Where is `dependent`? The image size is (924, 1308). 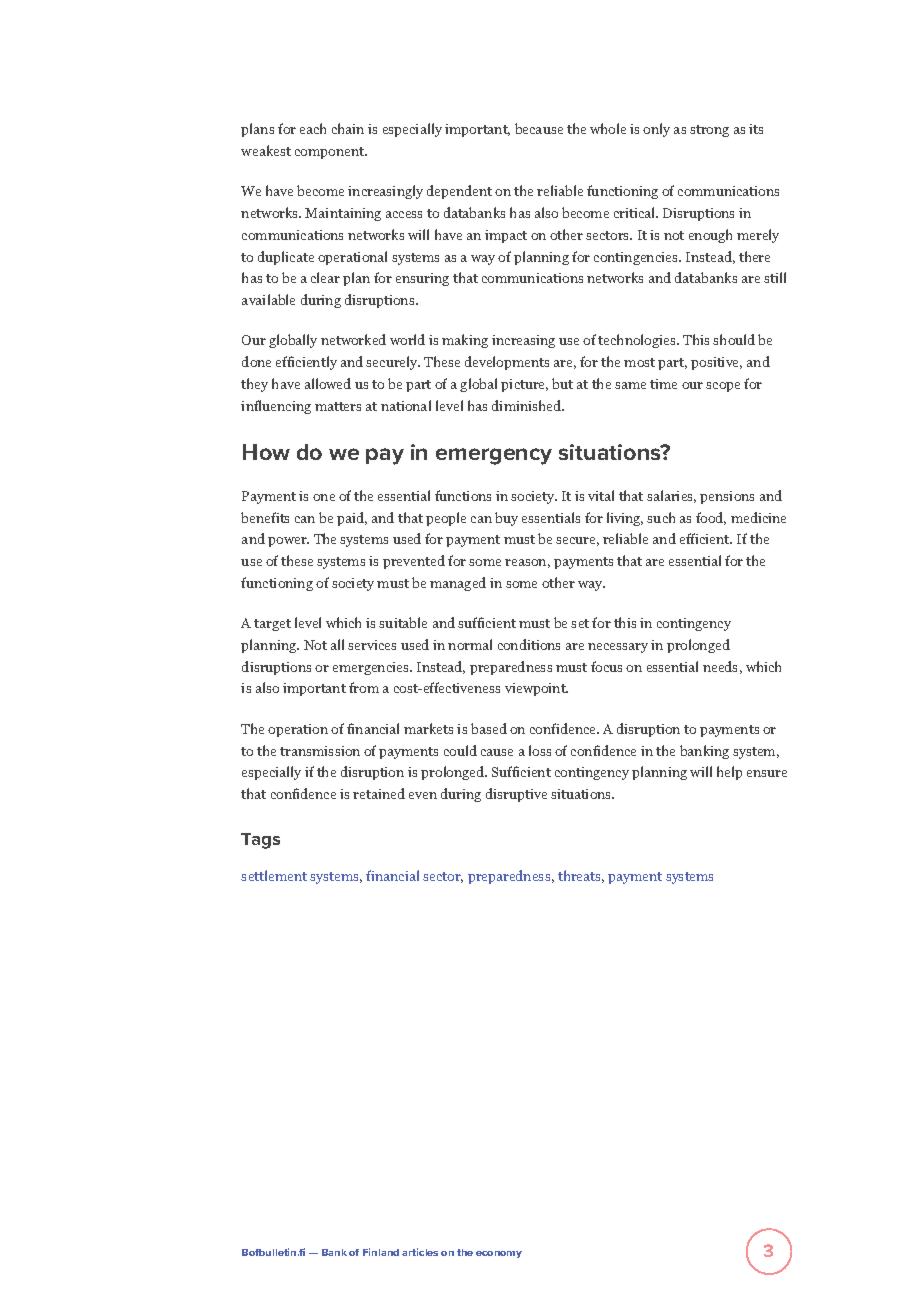 dependent is located at coordinates (459, 192).
